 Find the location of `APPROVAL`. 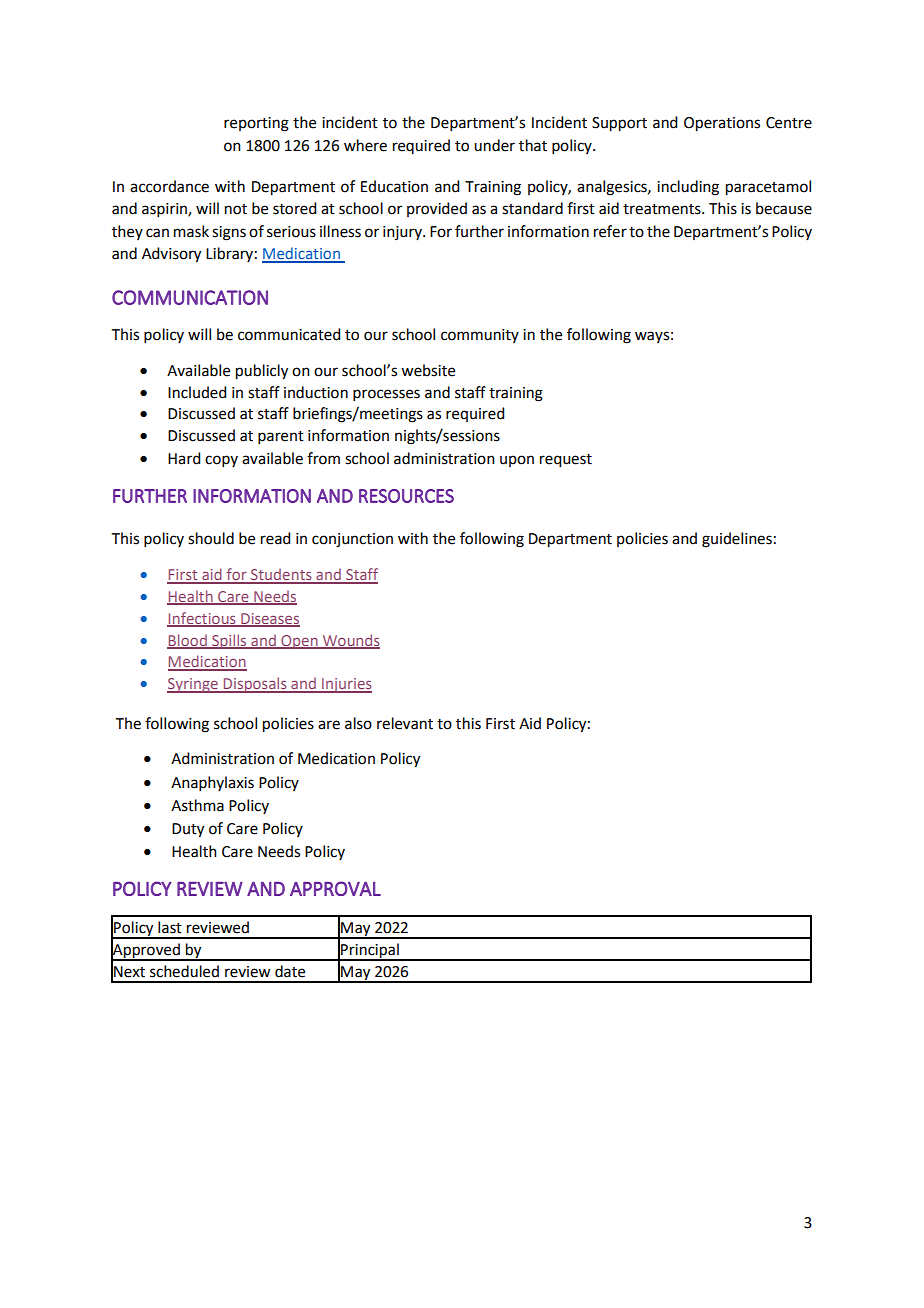

APPROVAL is located at coordinates (335, 888).
